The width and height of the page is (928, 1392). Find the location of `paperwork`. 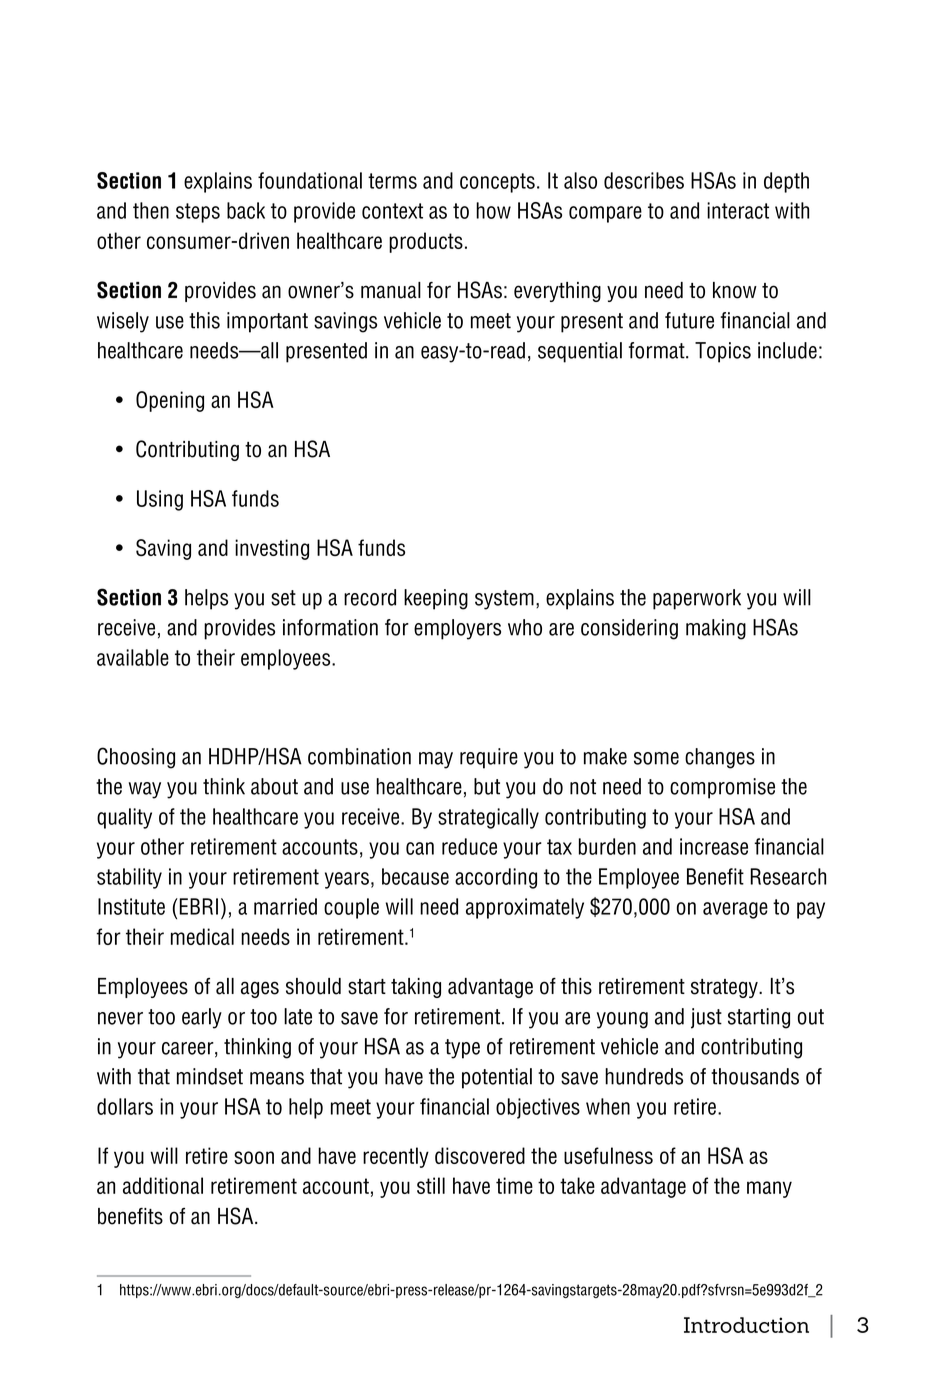

paperwork is located at coordinates (697, 599).
